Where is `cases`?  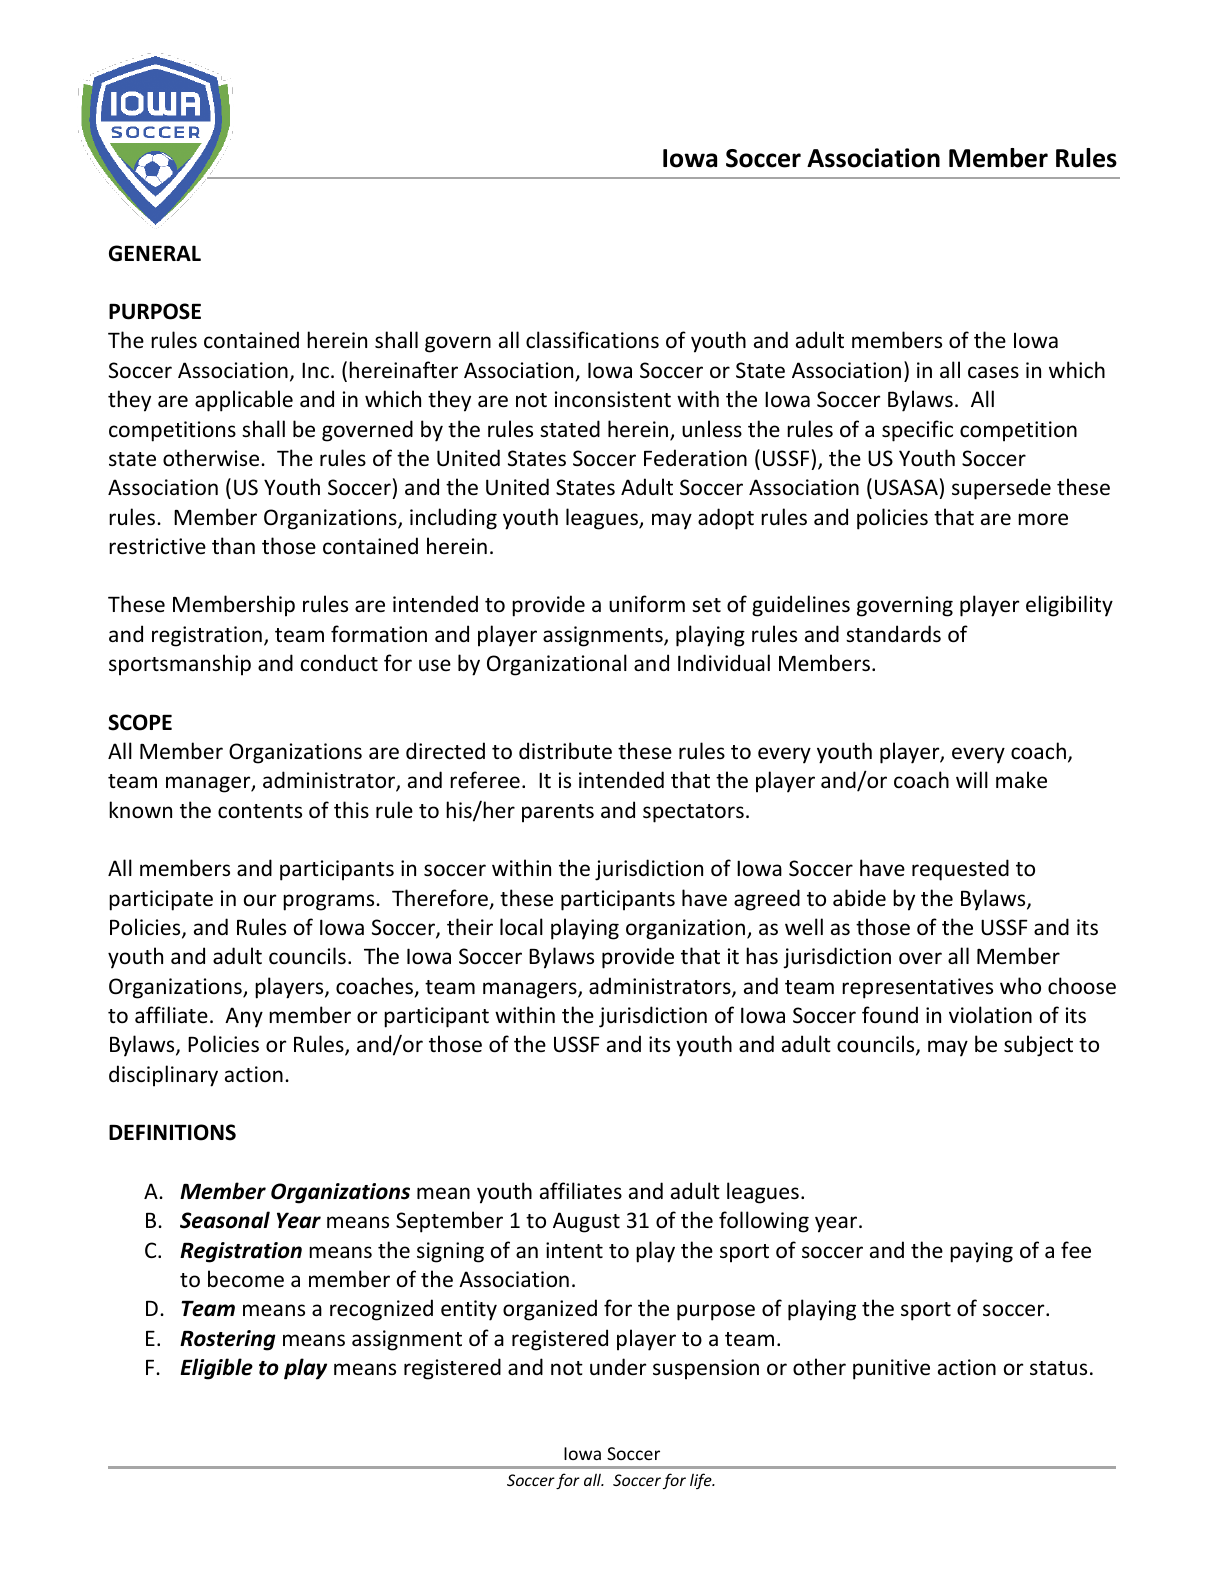
cases is located at coordinates (993, 372).
